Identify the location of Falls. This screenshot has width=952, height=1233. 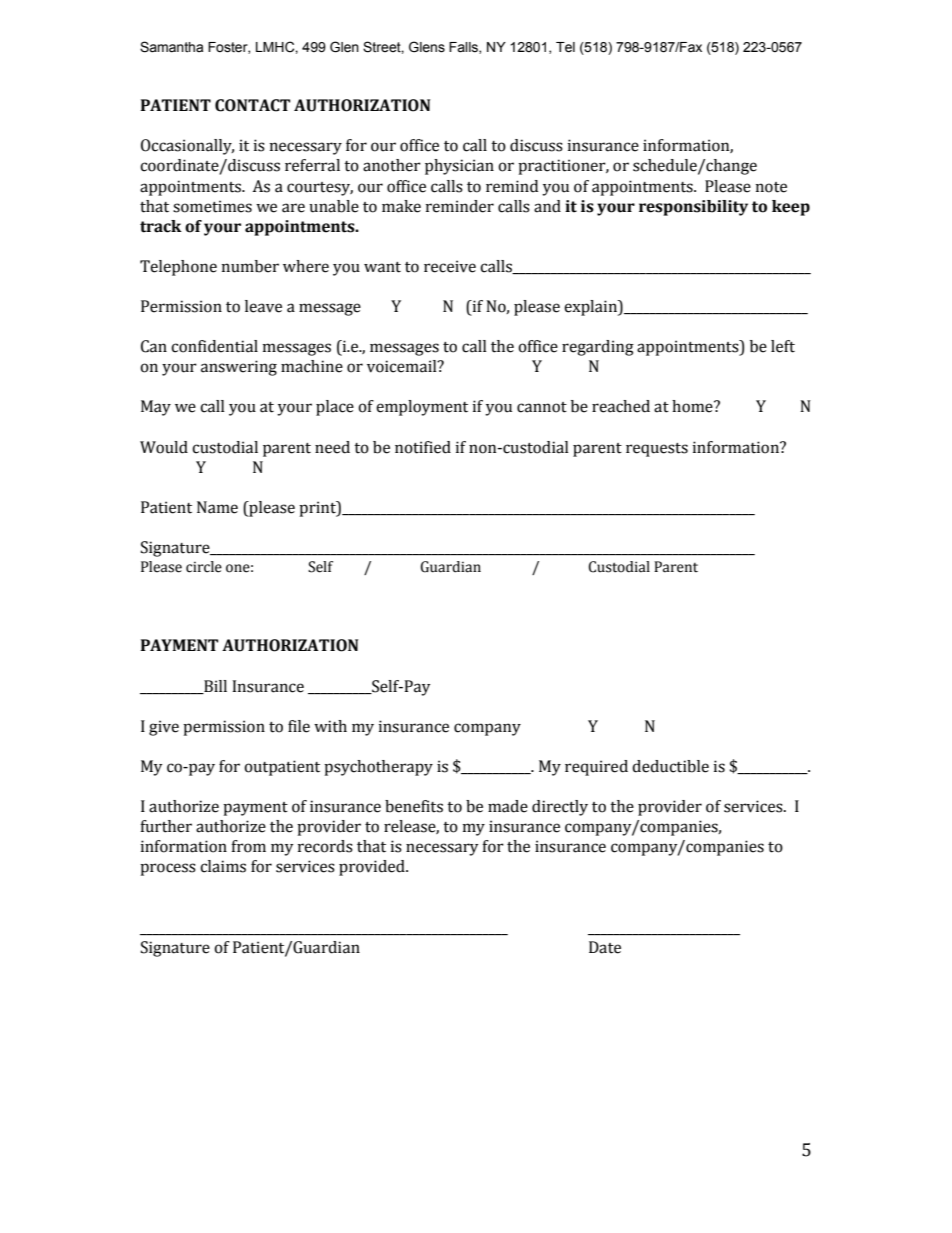
(464, 48).
